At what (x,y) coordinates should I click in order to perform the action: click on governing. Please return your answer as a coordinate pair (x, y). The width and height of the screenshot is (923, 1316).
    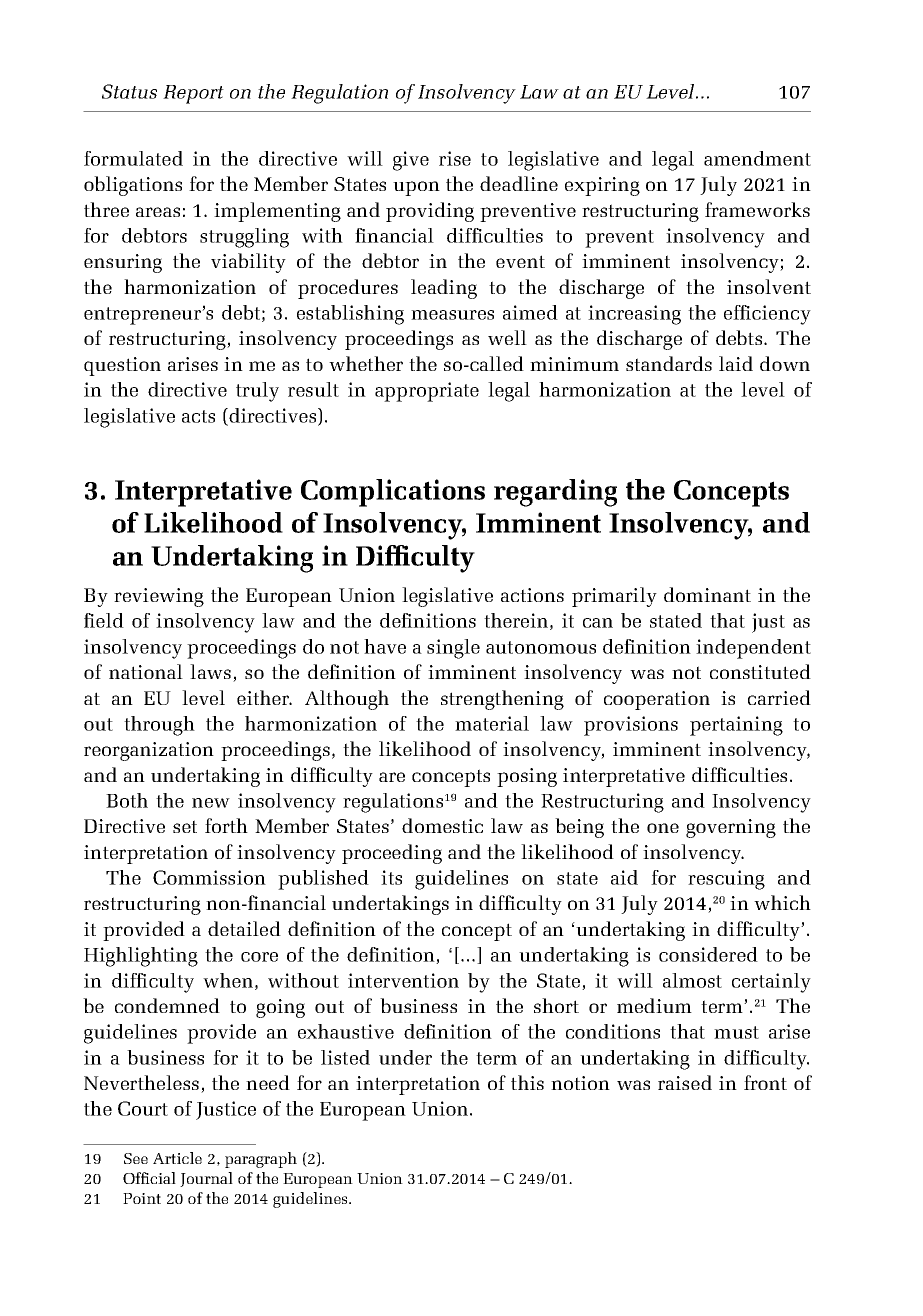
    Looking at the image, I should click on (731, 828).
